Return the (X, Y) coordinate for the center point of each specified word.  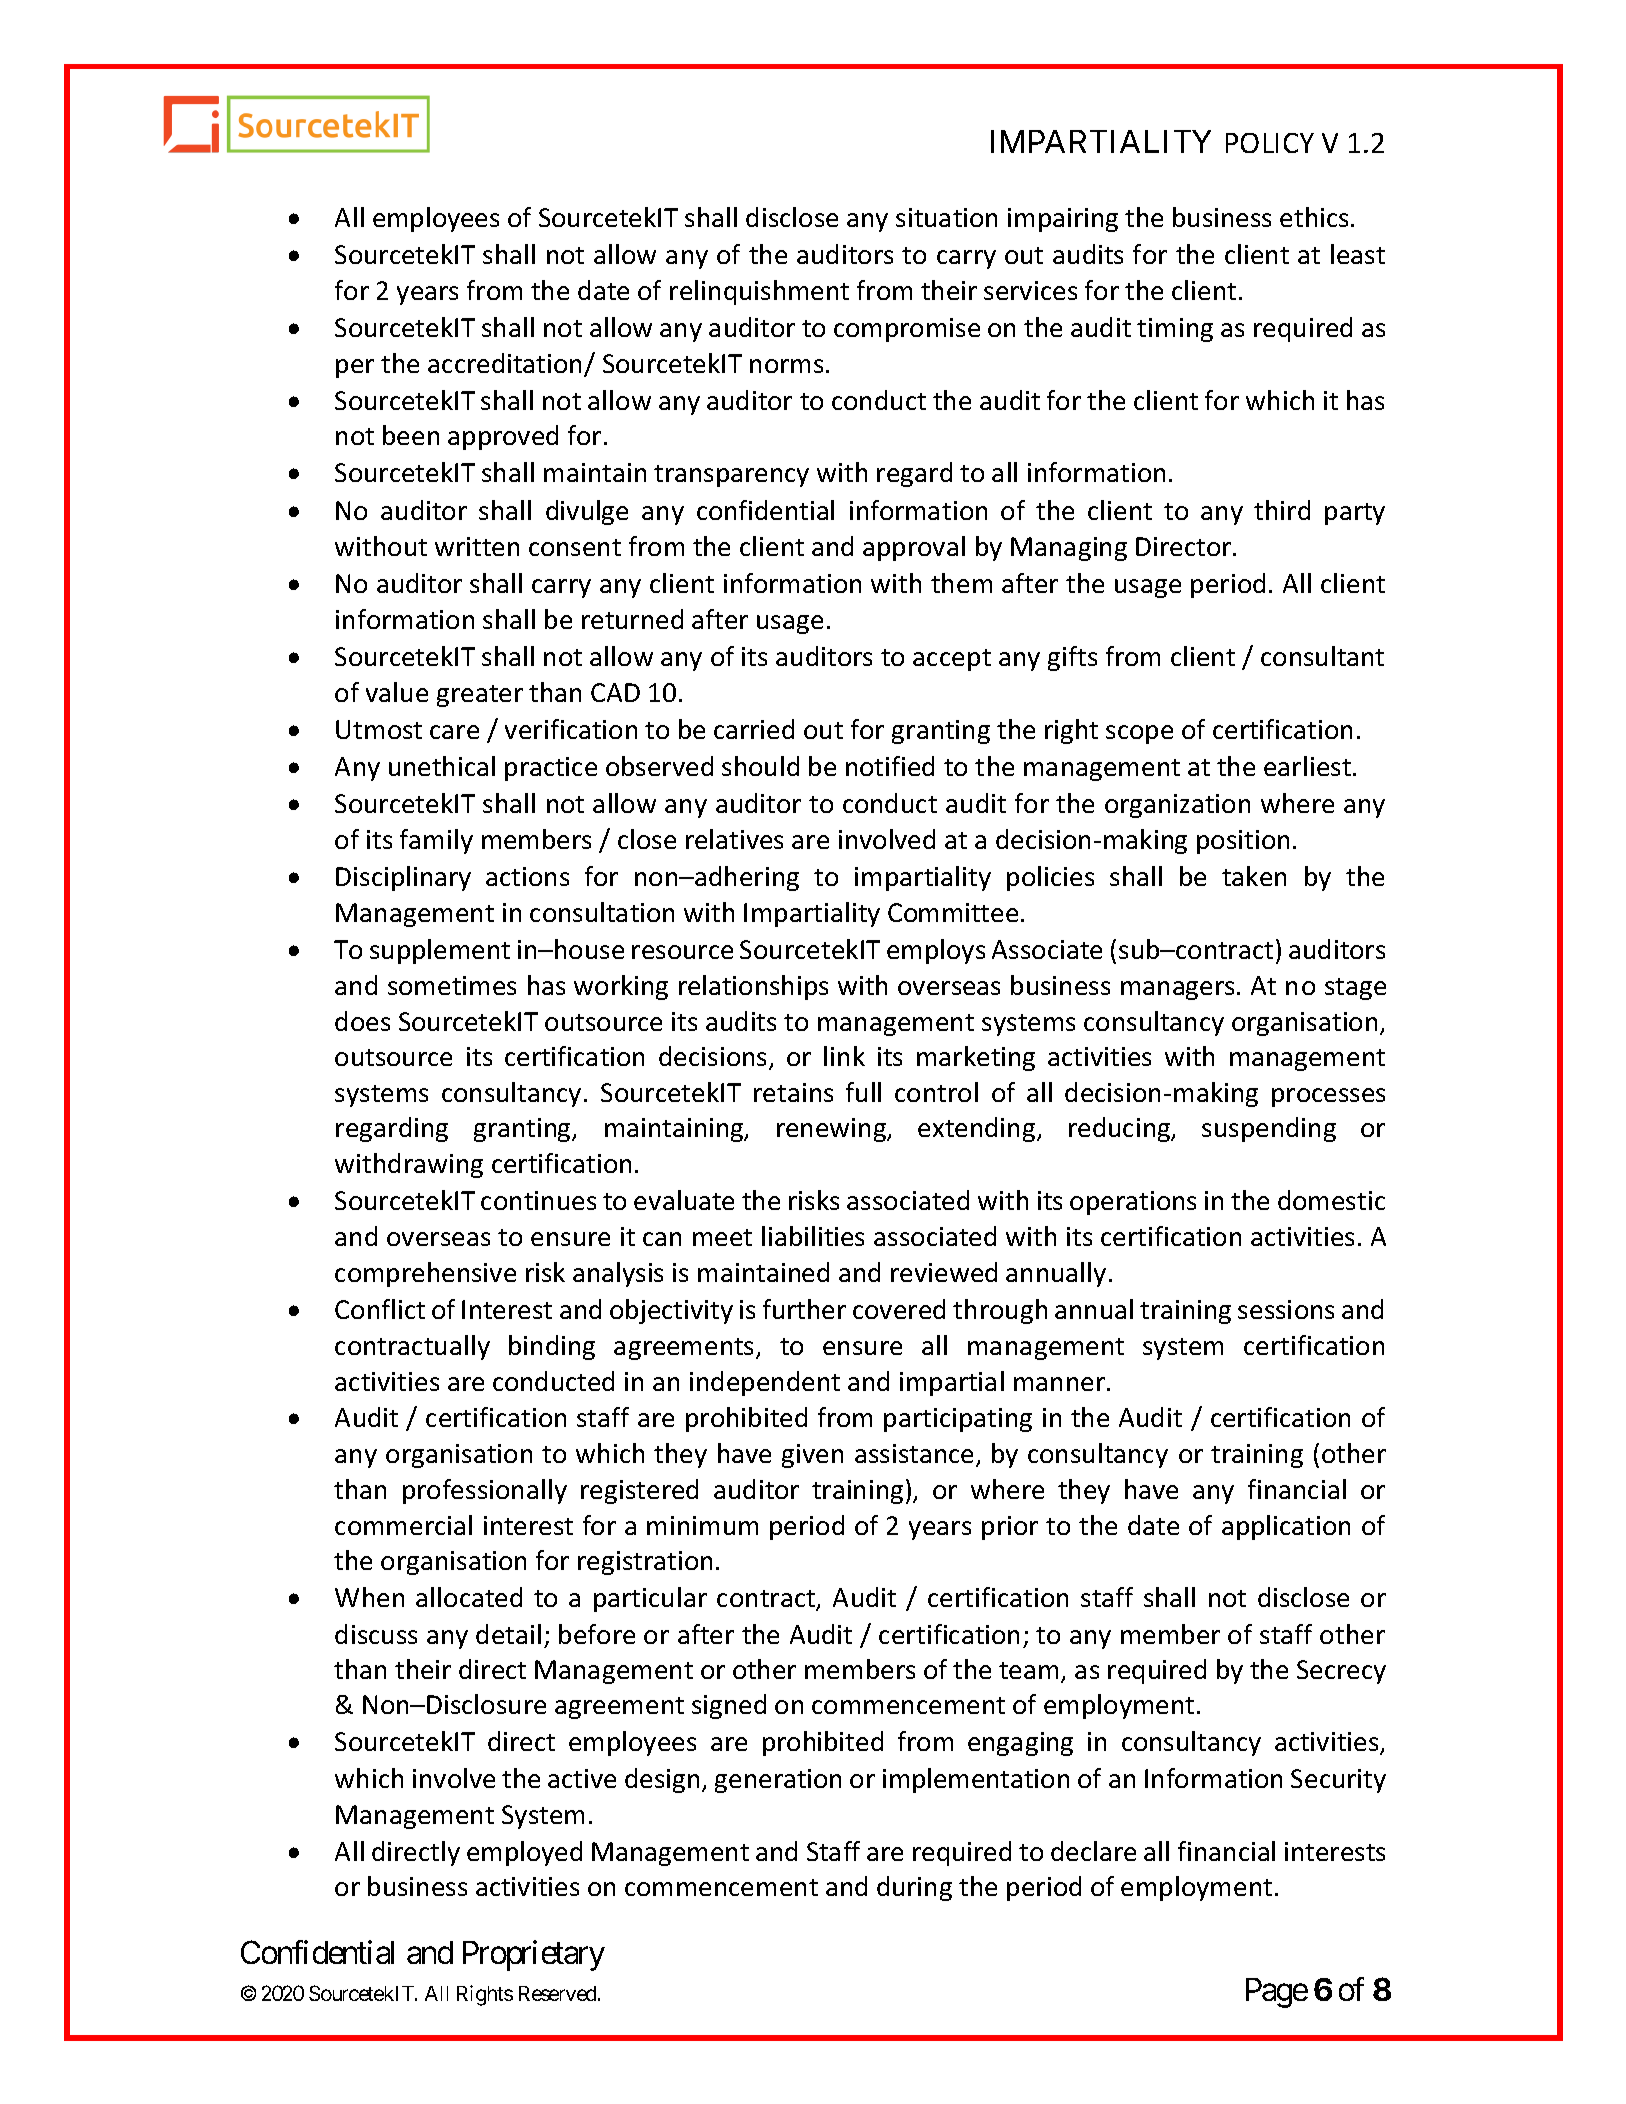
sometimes (452, 985)
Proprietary (534, 1956)
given (812, 1456)
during (914, 1888)
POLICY (1270, 143)
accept (952, 660)
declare (1093, 1851)
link (844, 1056)
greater (480, 696)
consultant (1322, 656)
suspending (1269, 1129)
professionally (485, 1491)
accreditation (506, 364)
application (1286, 1527)
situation (946, 217)
